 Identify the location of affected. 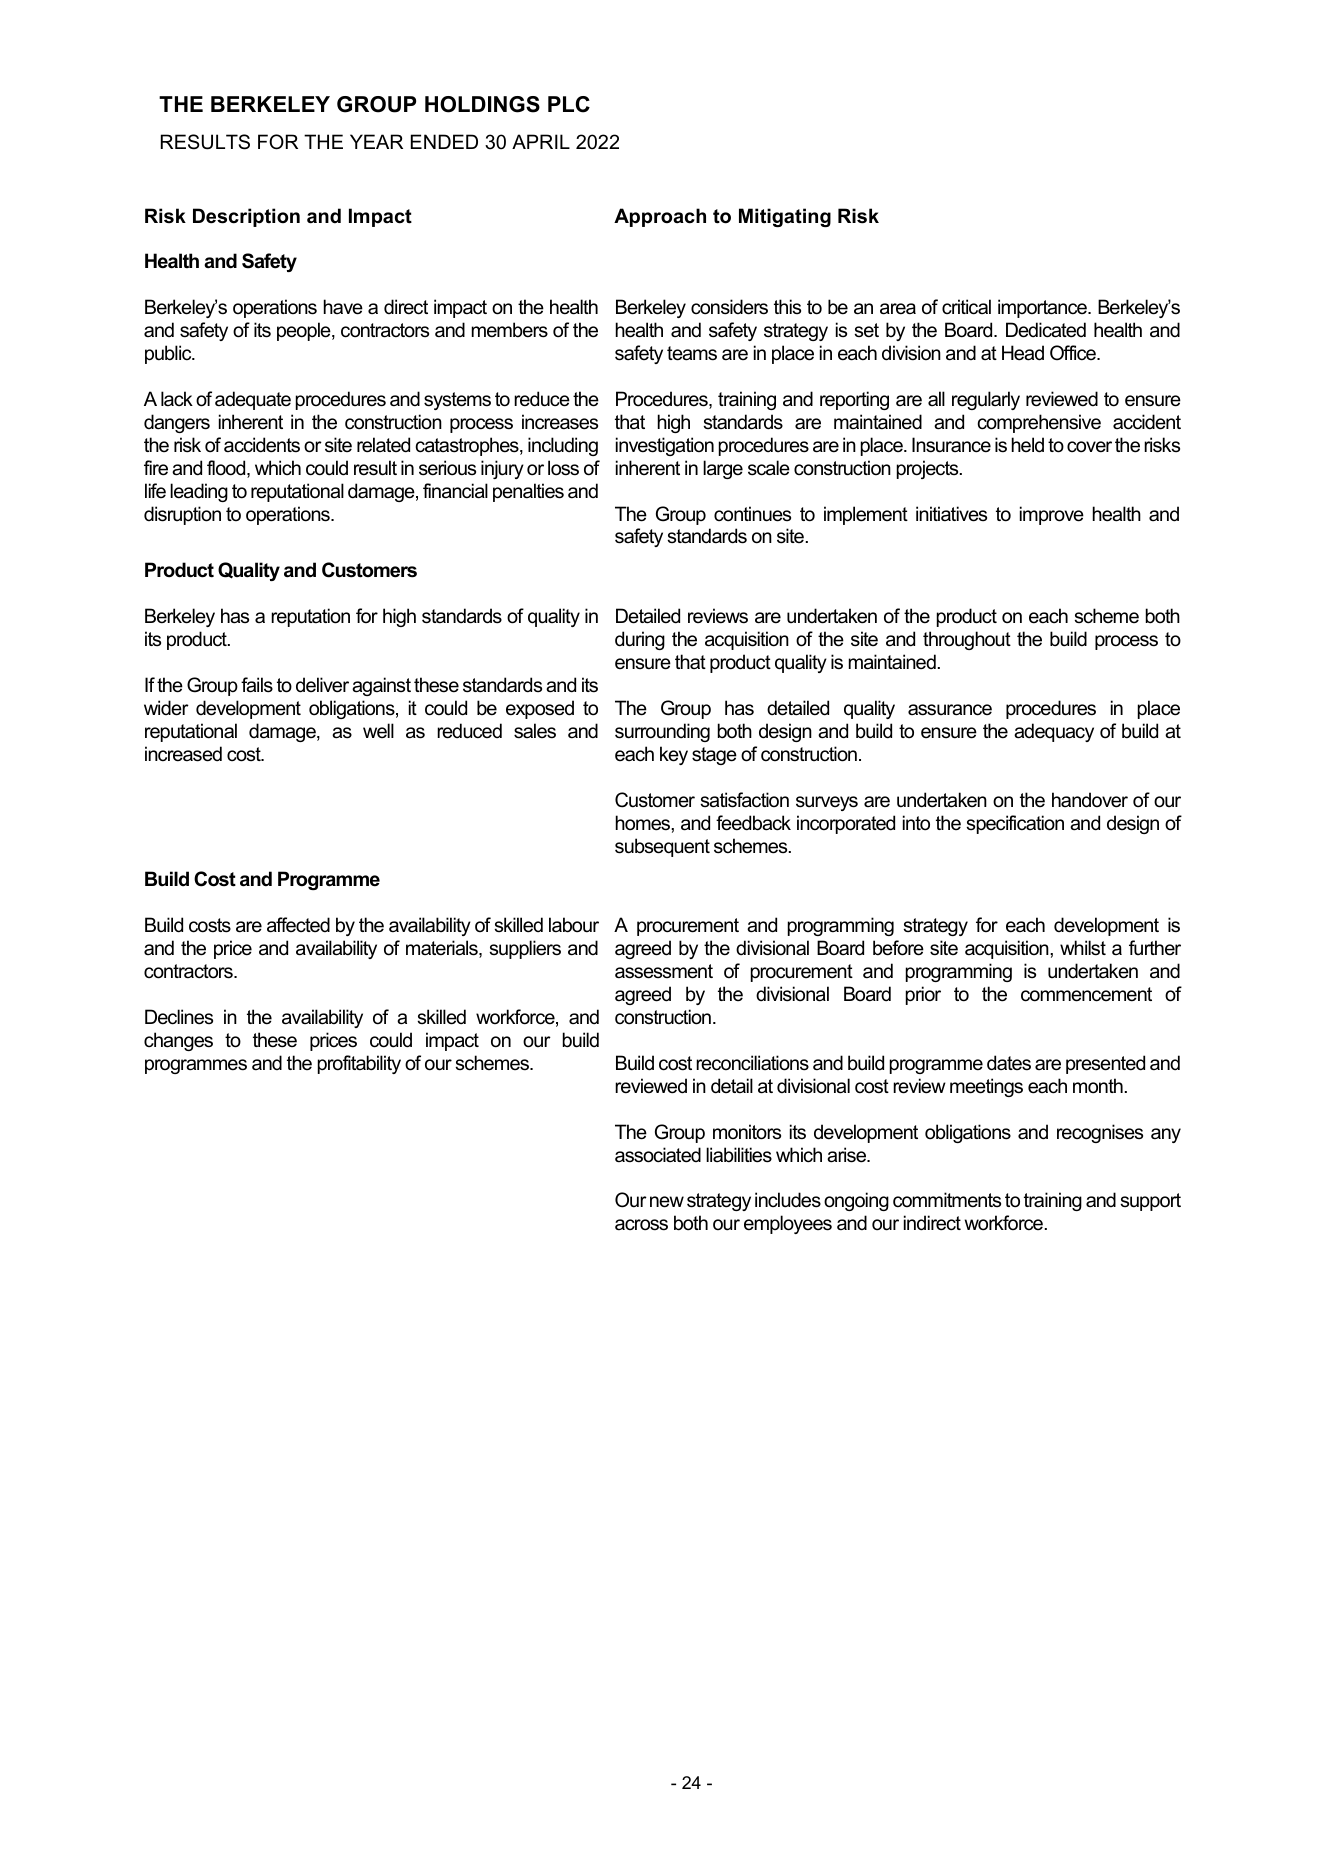
(298, 925).
